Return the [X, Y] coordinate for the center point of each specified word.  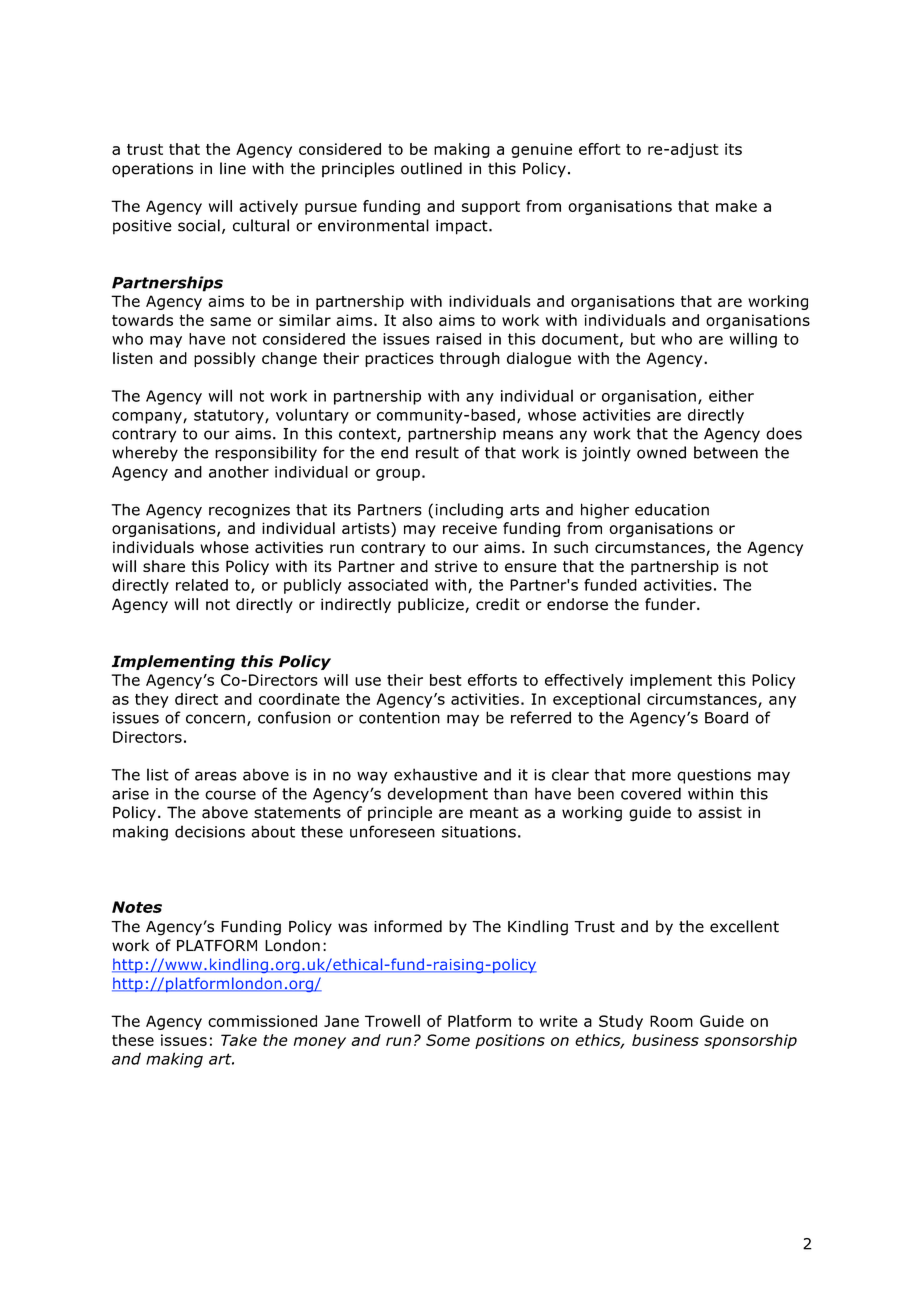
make [736, 206]
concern [215, 719]
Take [239, 1040]
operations [152, 170]
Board [726, 717]
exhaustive [435, 774]
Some [448, 1040]
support [491, 208]
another [239, 472]
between [726, 452]
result [437, 452]
